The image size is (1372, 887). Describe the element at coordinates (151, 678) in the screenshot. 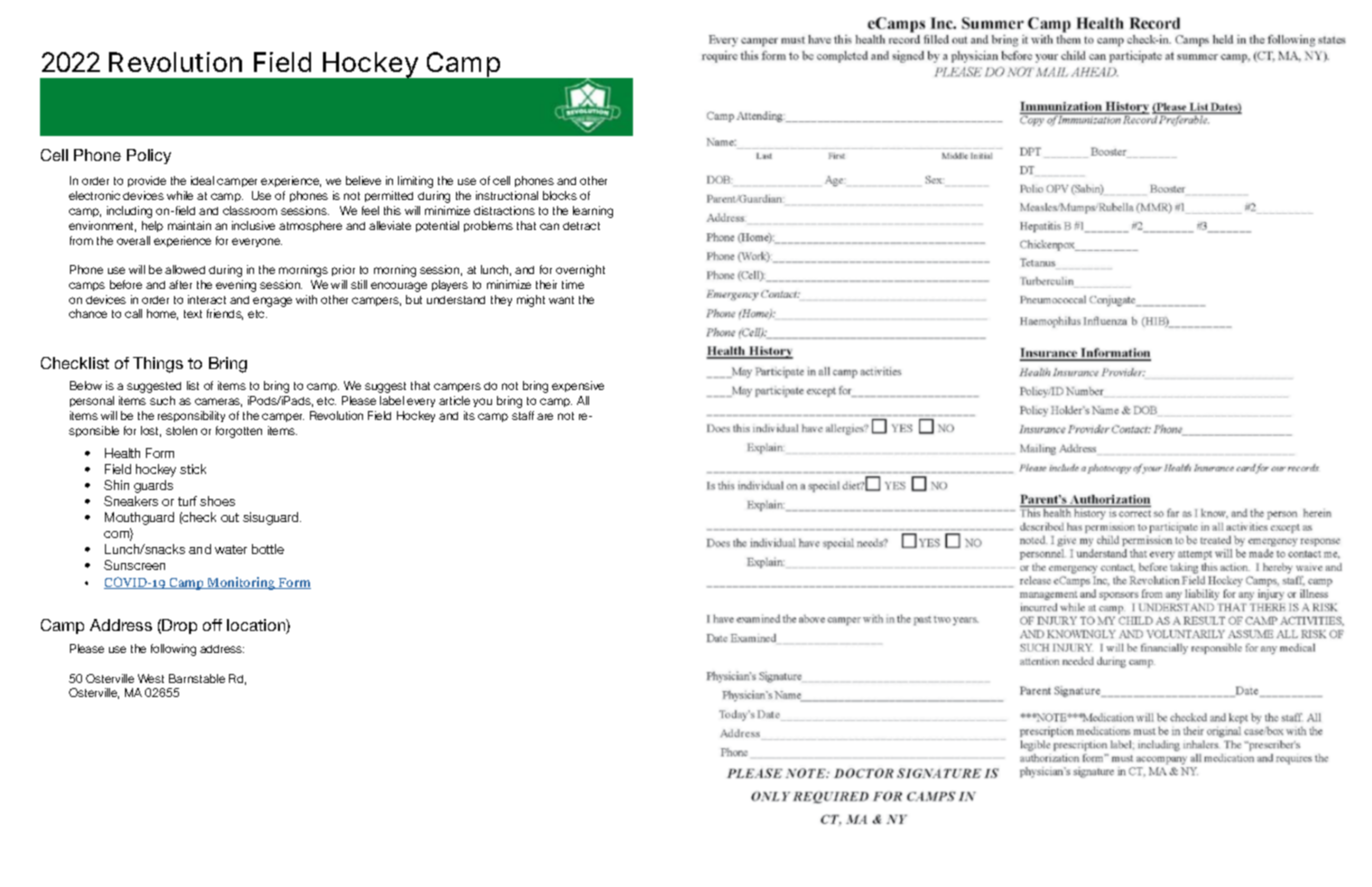

I see `West` at that location.
